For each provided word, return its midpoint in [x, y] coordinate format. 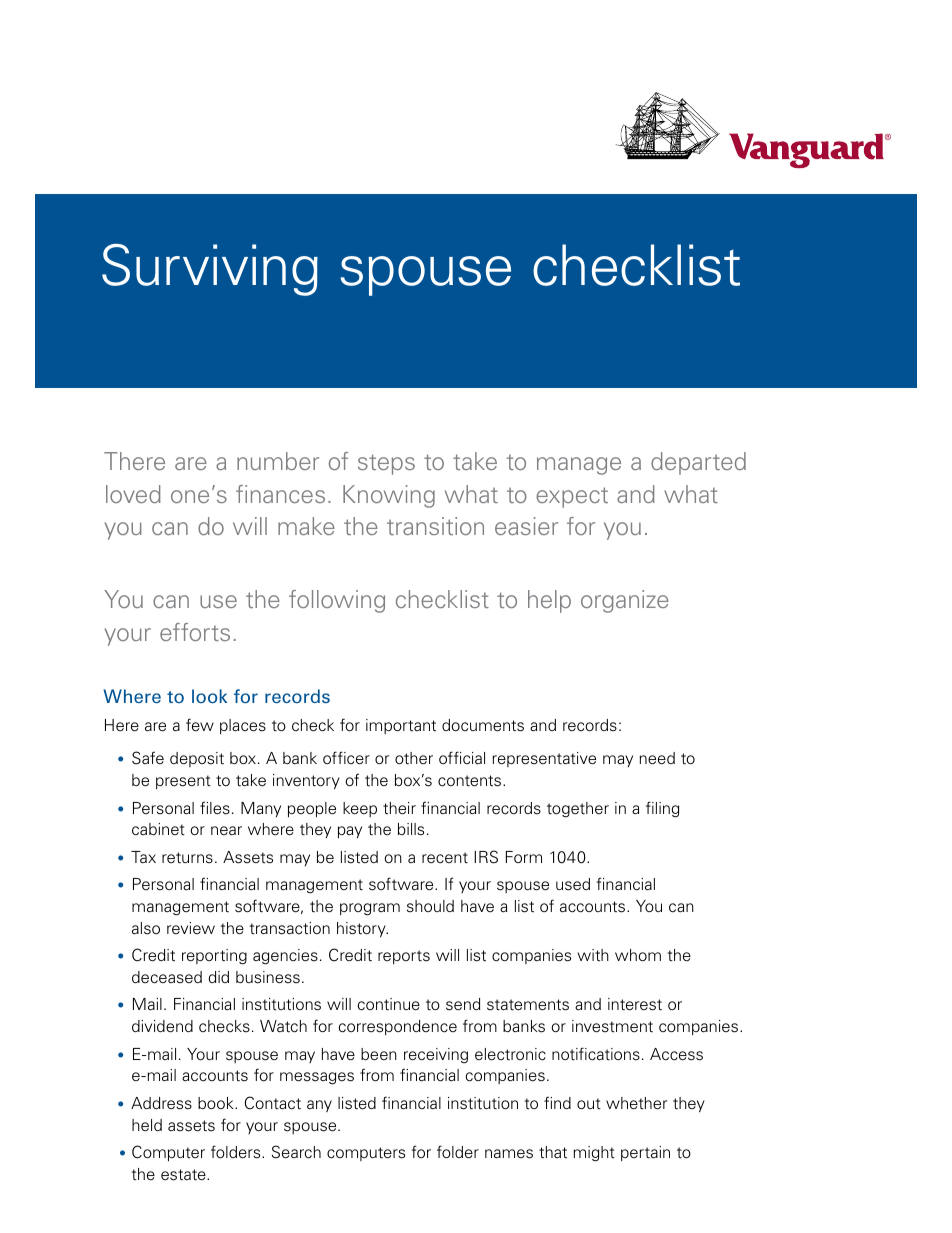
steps [386, 464]
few [200, 725]
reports [404, 957]
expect [572, 497]
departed [698, 463]
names [509, 1154]
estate [184, 1175]
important [401, 726]
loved [133, 494]
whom [638, 955]
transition [435, 526]
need [657, 758]
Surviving [210, 270]
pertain [645, 1153]
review [191, 928]
